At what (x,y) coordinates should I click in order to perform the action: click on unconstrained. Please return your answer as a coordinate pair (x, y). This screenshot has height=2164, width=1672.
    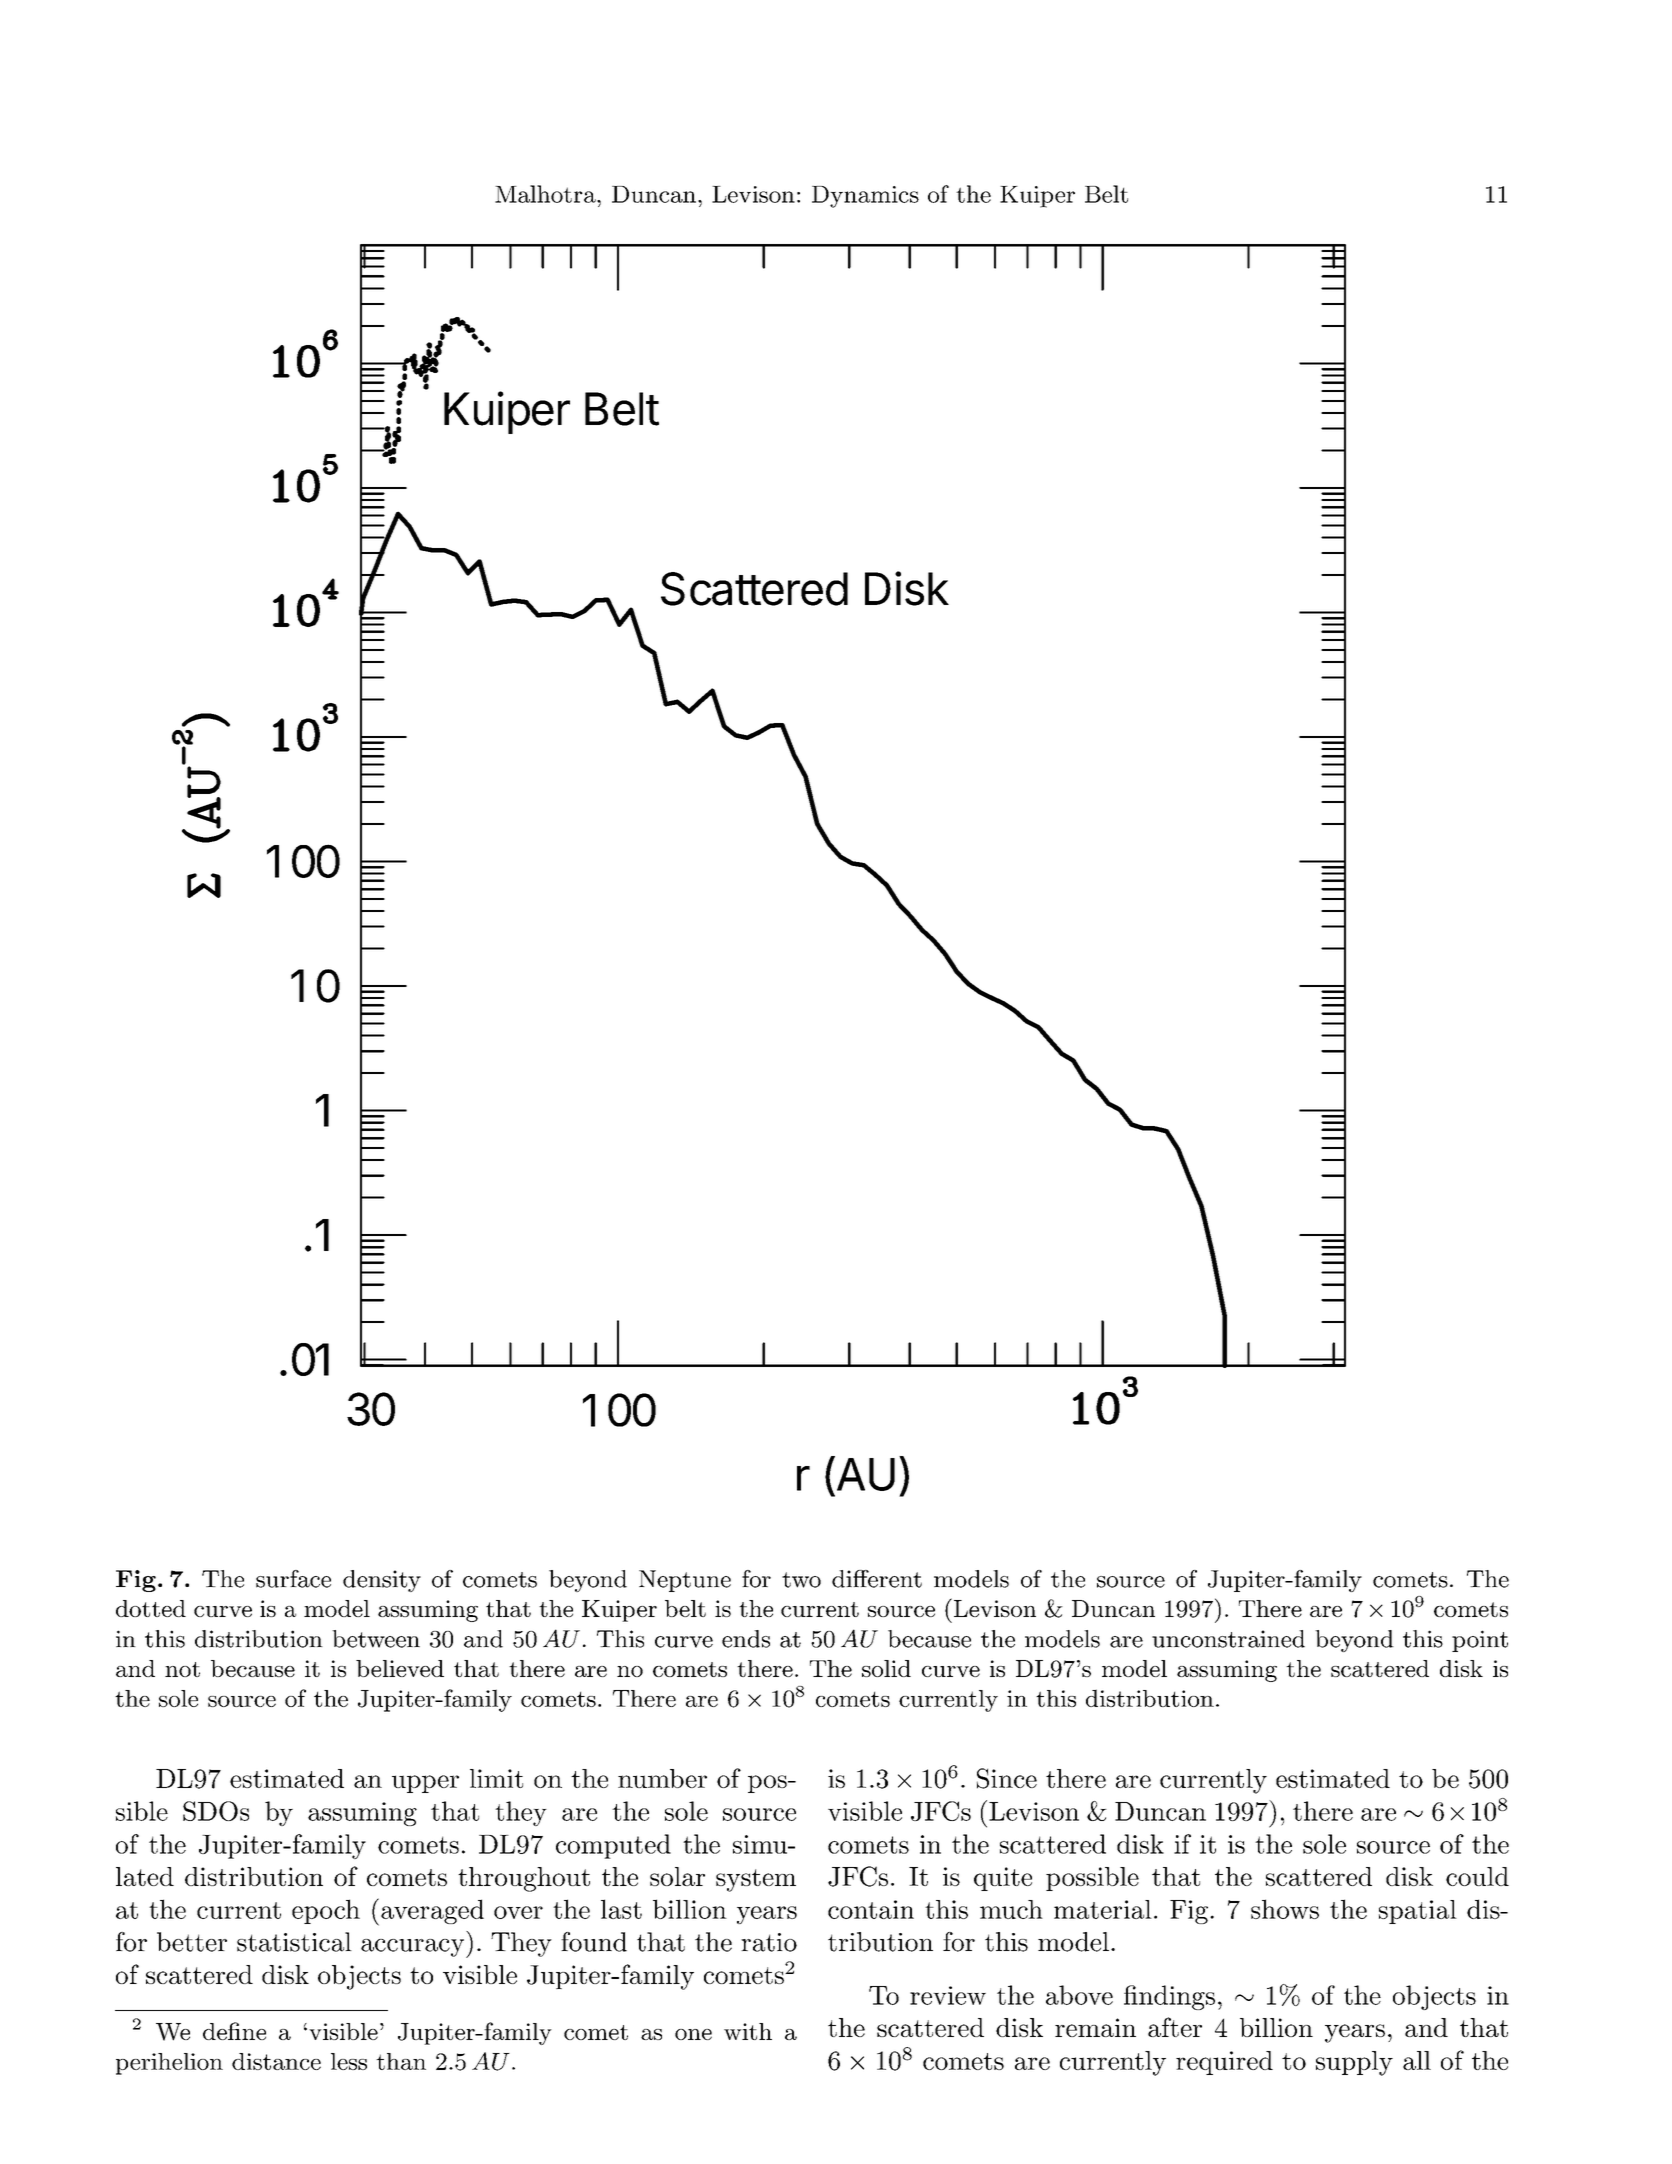
    Looking at the image, I should click on (1228, 1639).
